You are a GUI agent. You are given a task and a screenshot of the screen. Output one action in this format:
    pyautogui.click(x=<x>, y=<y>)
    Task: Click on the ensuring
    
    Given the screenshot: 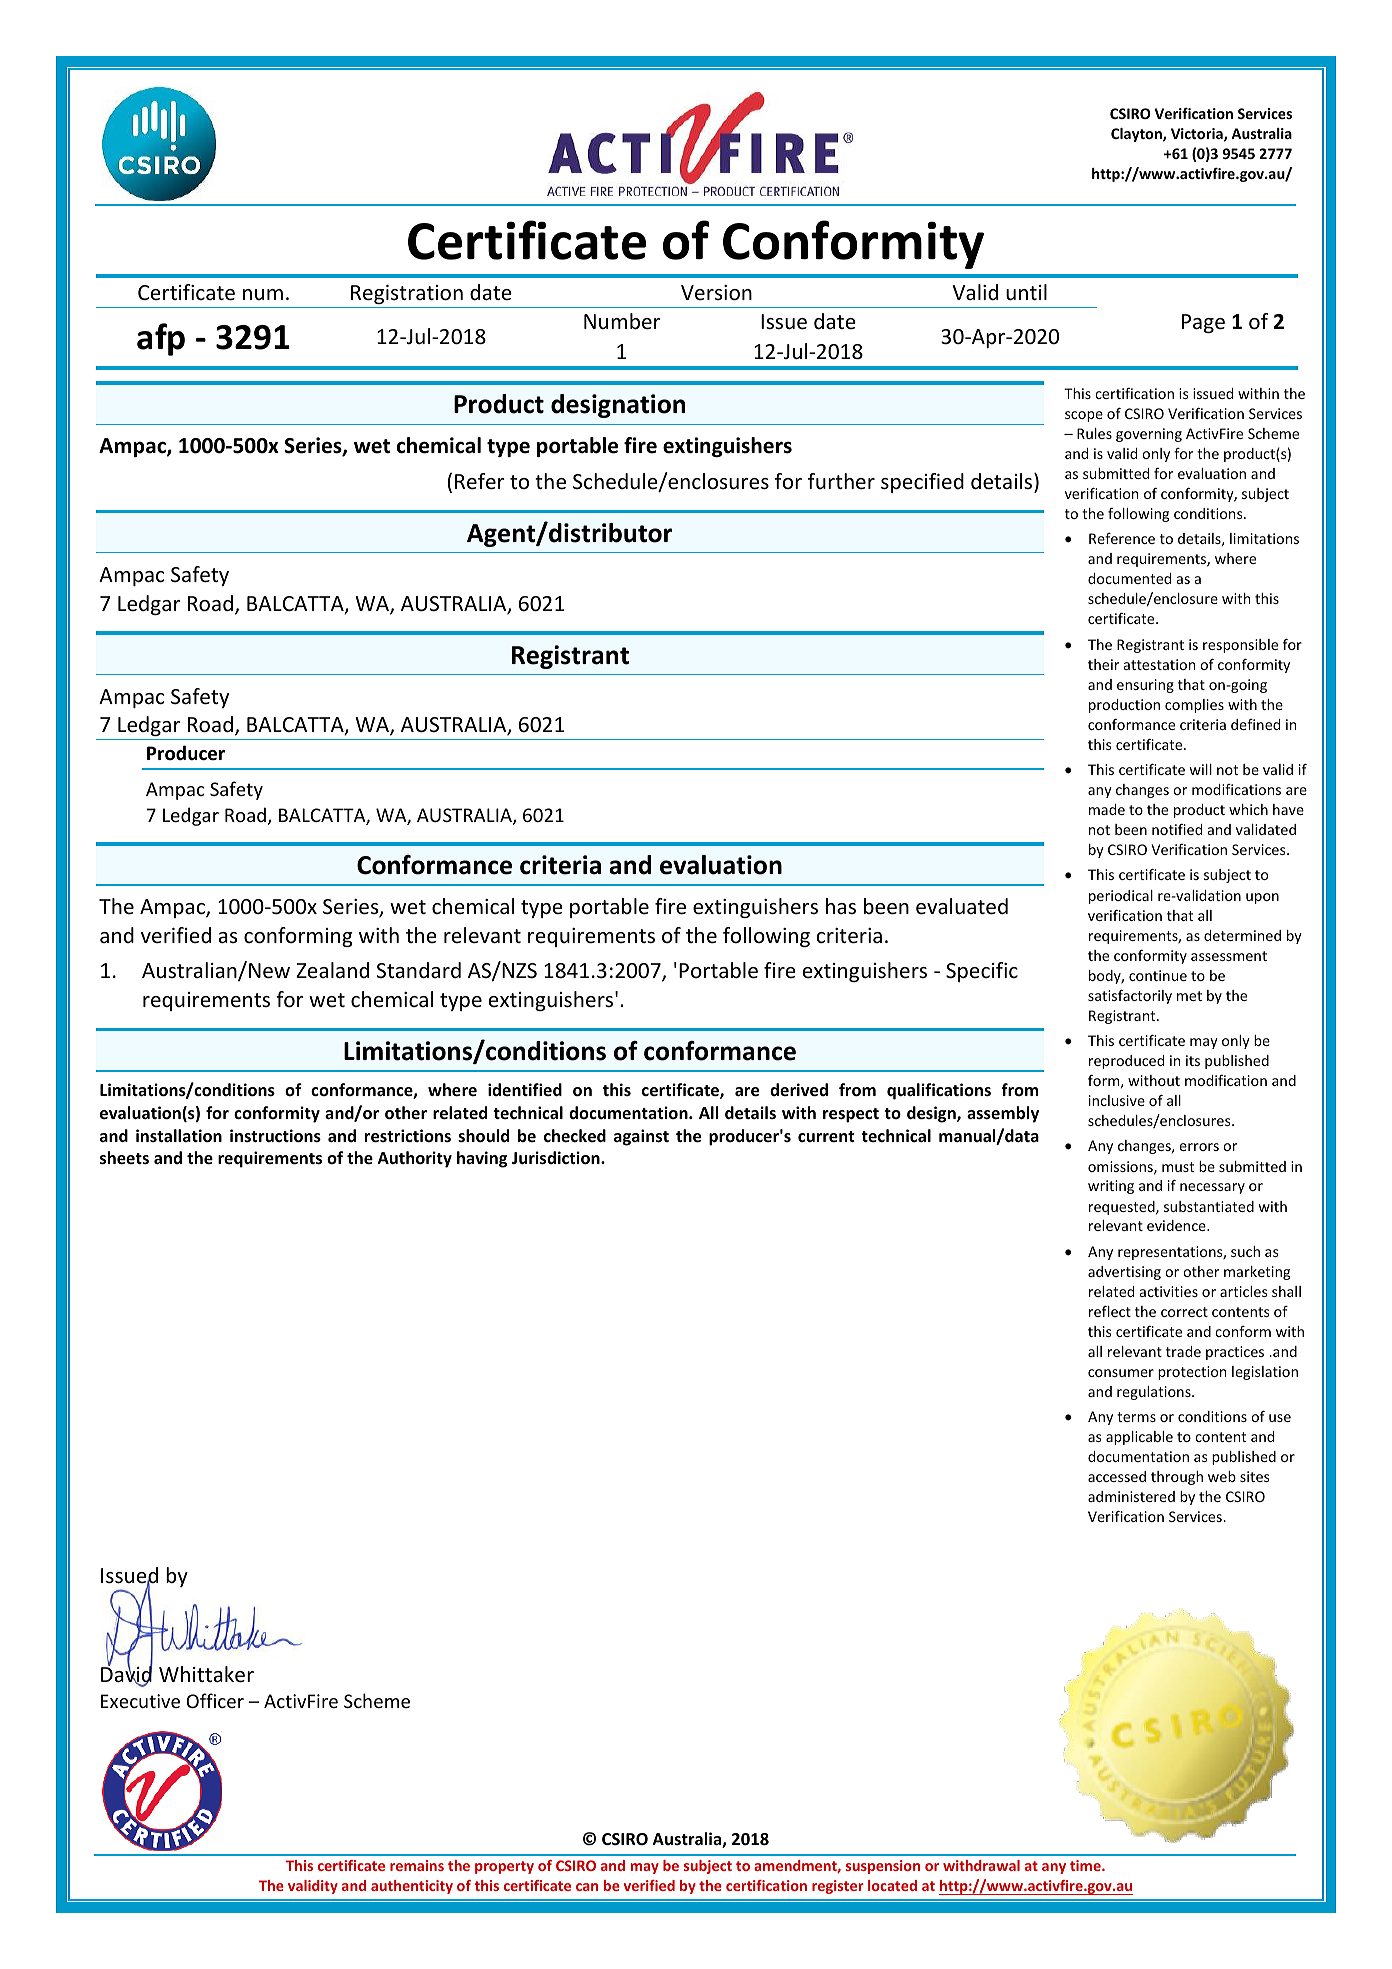 What is the action you would take?
    pyautogui.click(x=1145, y=686)
